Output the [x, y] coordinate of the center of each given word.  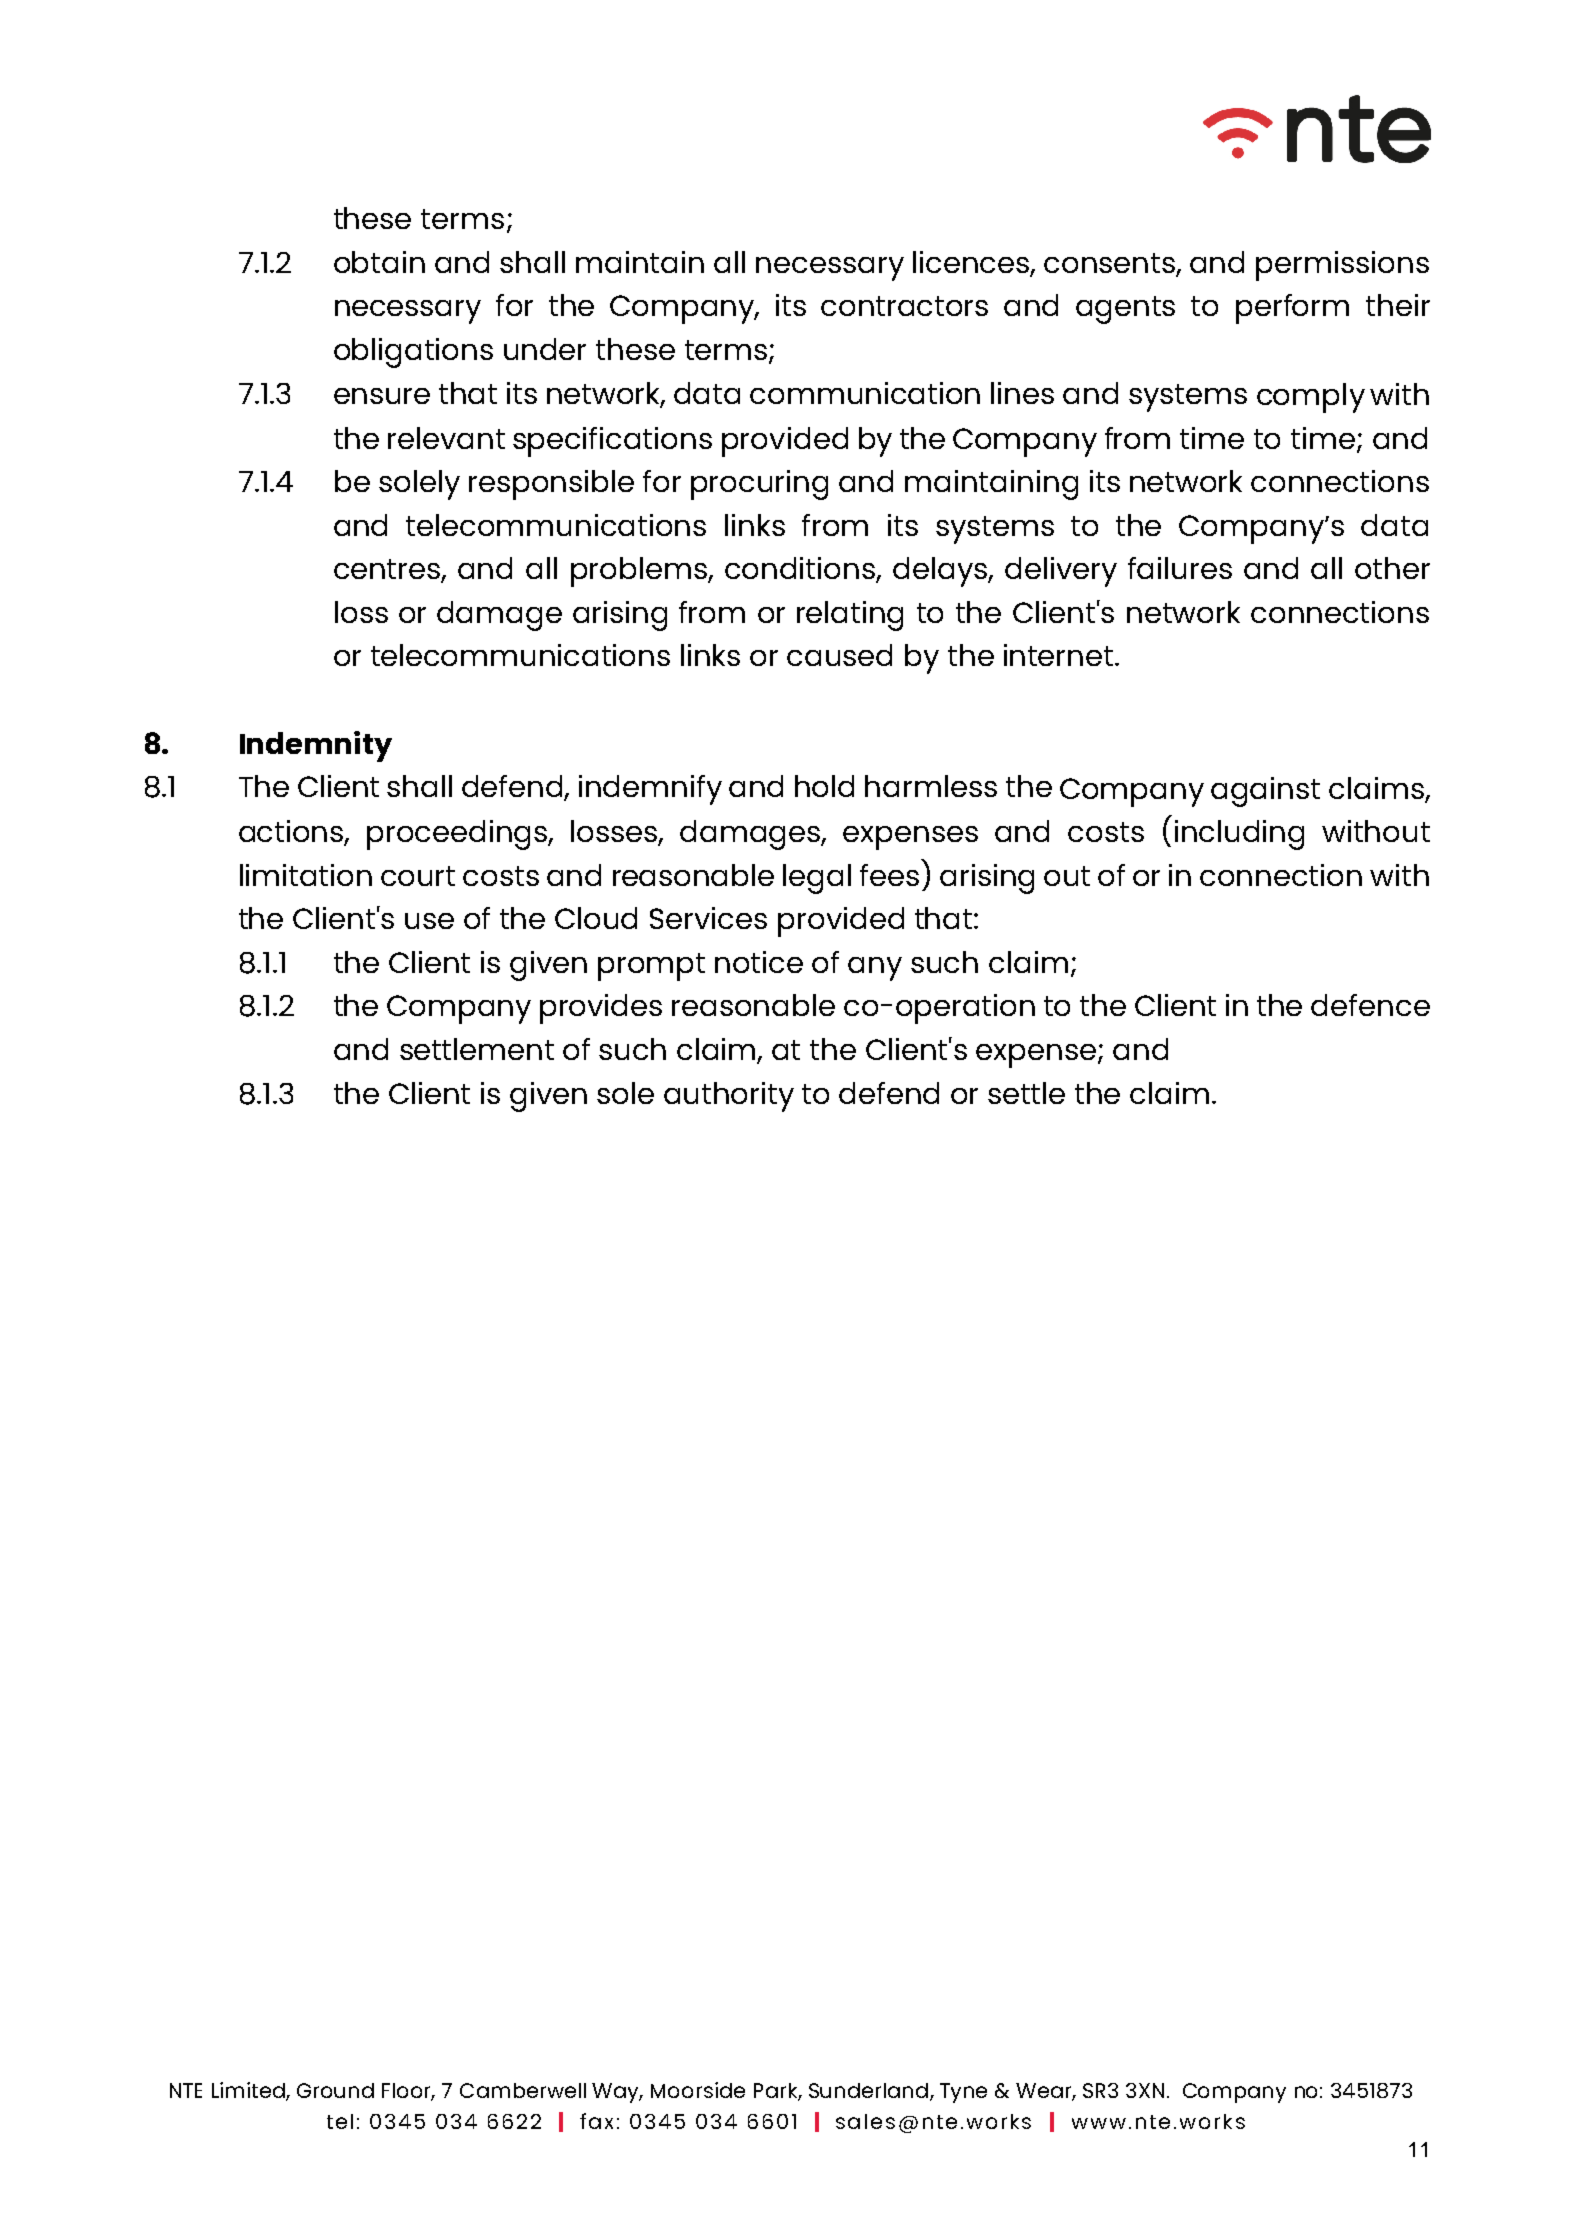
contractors [904, 306]
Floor [408, 2091]
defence [1370, 1005]
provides [601, 1009]
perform [1292, 309]
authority [729, 1097]
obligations [413, 353]
